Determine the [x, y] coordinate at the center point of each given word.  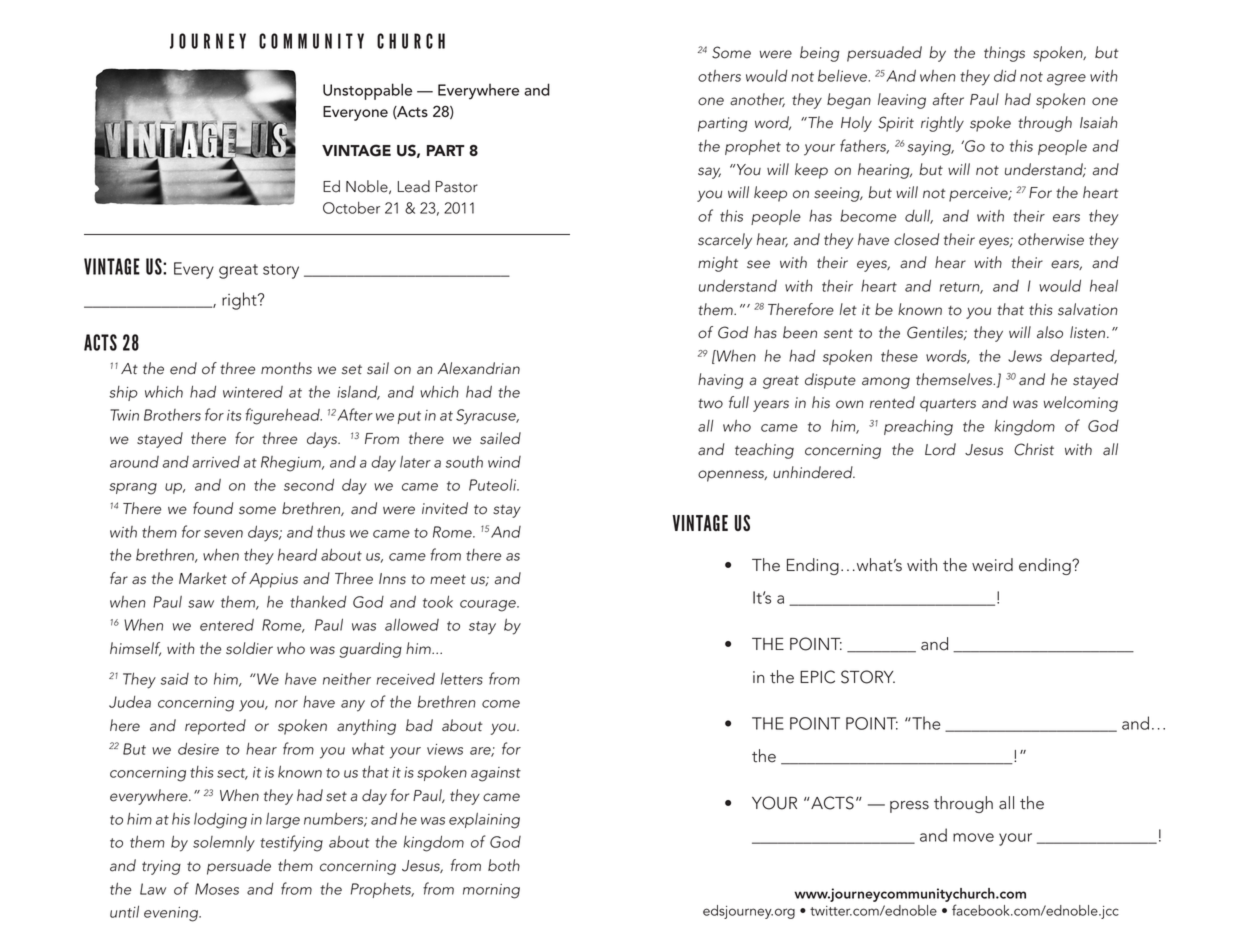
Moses [217, 889]
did [1005, 75]
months [286, 368]
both [504, 865]
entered [227, 625]
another [757, 100]
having [720, 381]
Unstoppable [367, 91]
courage [489, 606]
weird [992, 565]
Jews [1025, 356]
